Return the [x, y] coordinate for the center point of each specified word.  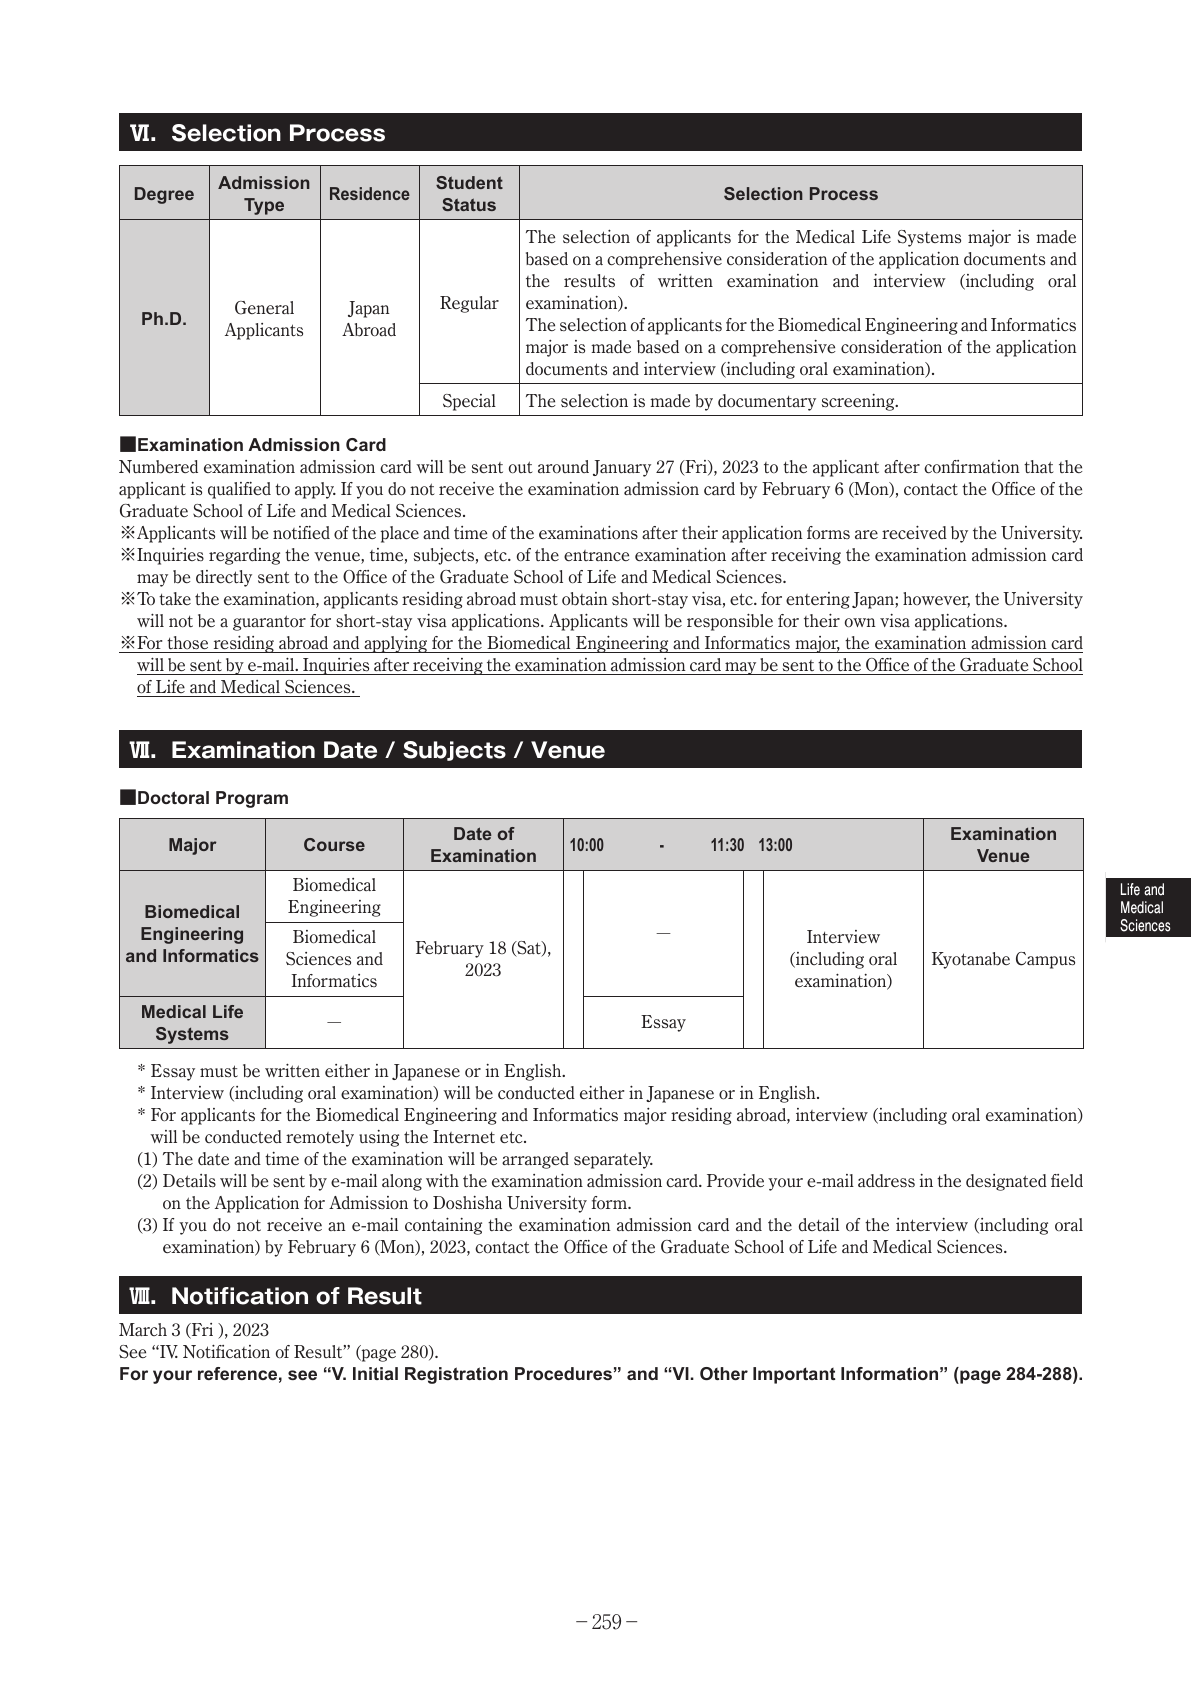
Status [469, 204]
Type [264, 206]
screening [859, 402]
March [143, 1329]
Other [724, 1373]
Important [794, 1375]
